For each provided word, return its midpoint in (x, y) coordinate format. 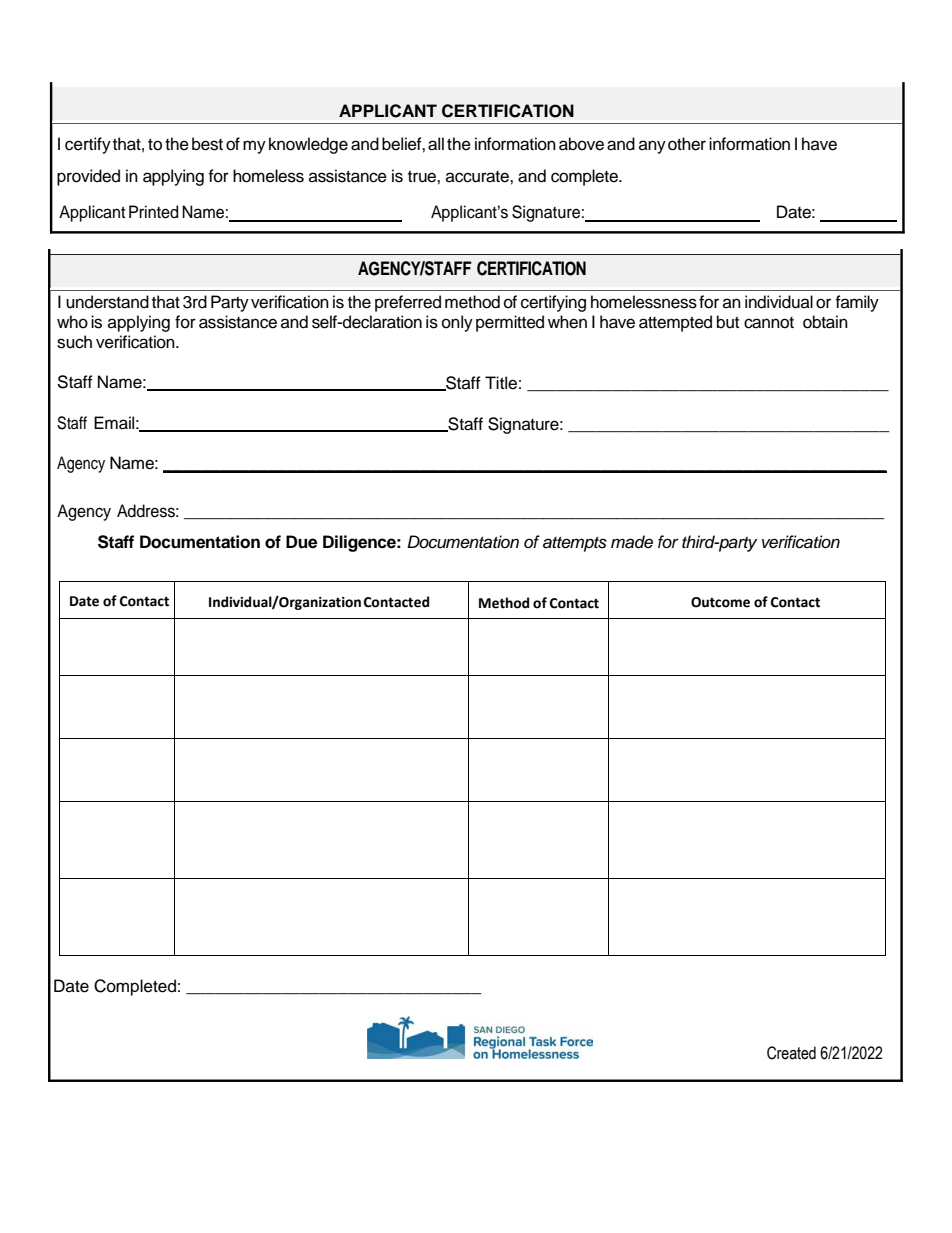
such (74, 342)
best (207, 144)
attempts (575, 544)
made (632, 542)
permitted (510, 323)
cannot (769, 323)
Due (301, 542)
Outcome (720, 602)
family (857, 303)
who (72, 322)
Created (791, 1053)
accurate (478, 177)
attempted (675, 323)
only (457, 323)
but (728, 322)
